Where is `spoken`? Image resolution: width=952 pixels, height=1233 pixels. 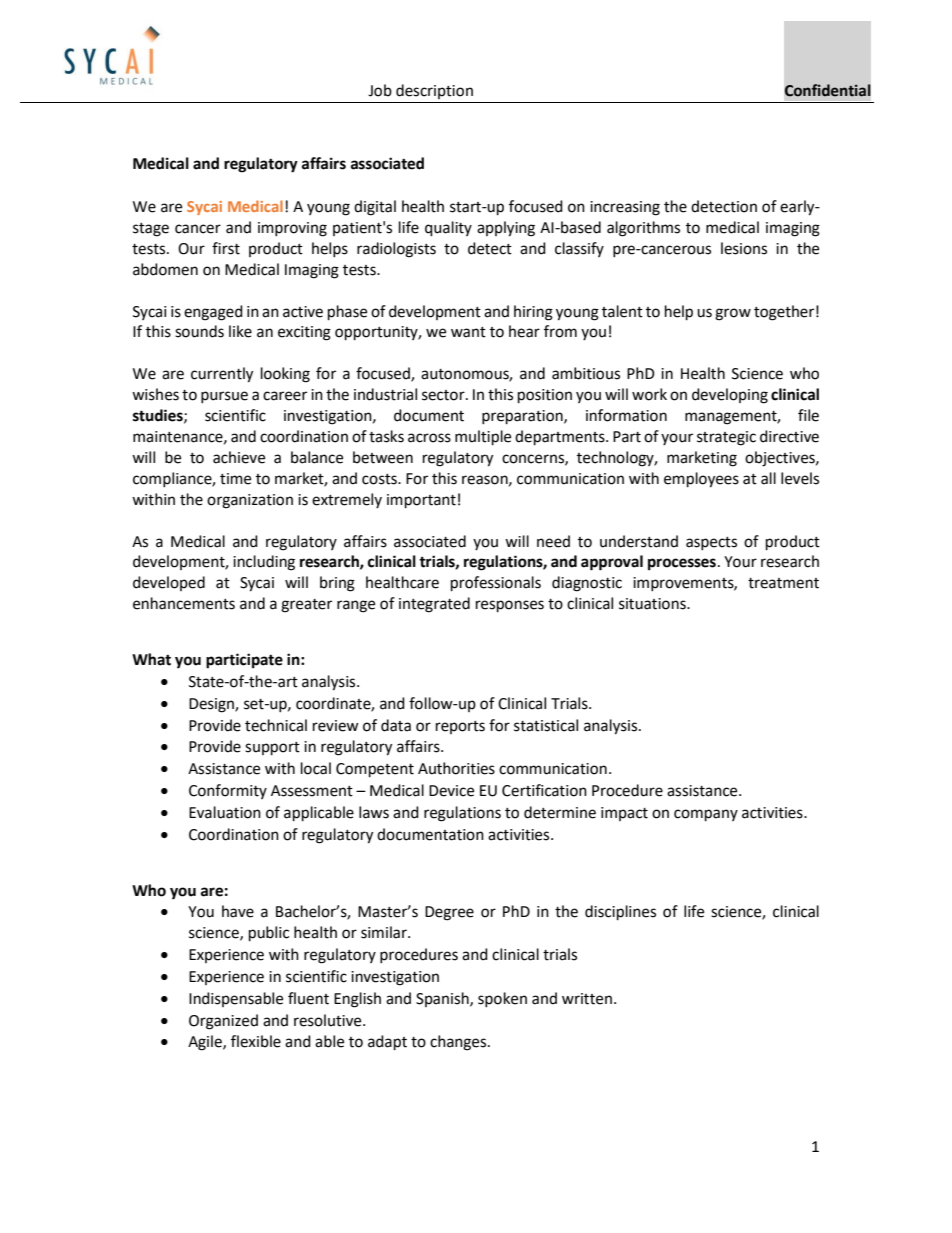
spoken is located at coordinates (502, 999).
